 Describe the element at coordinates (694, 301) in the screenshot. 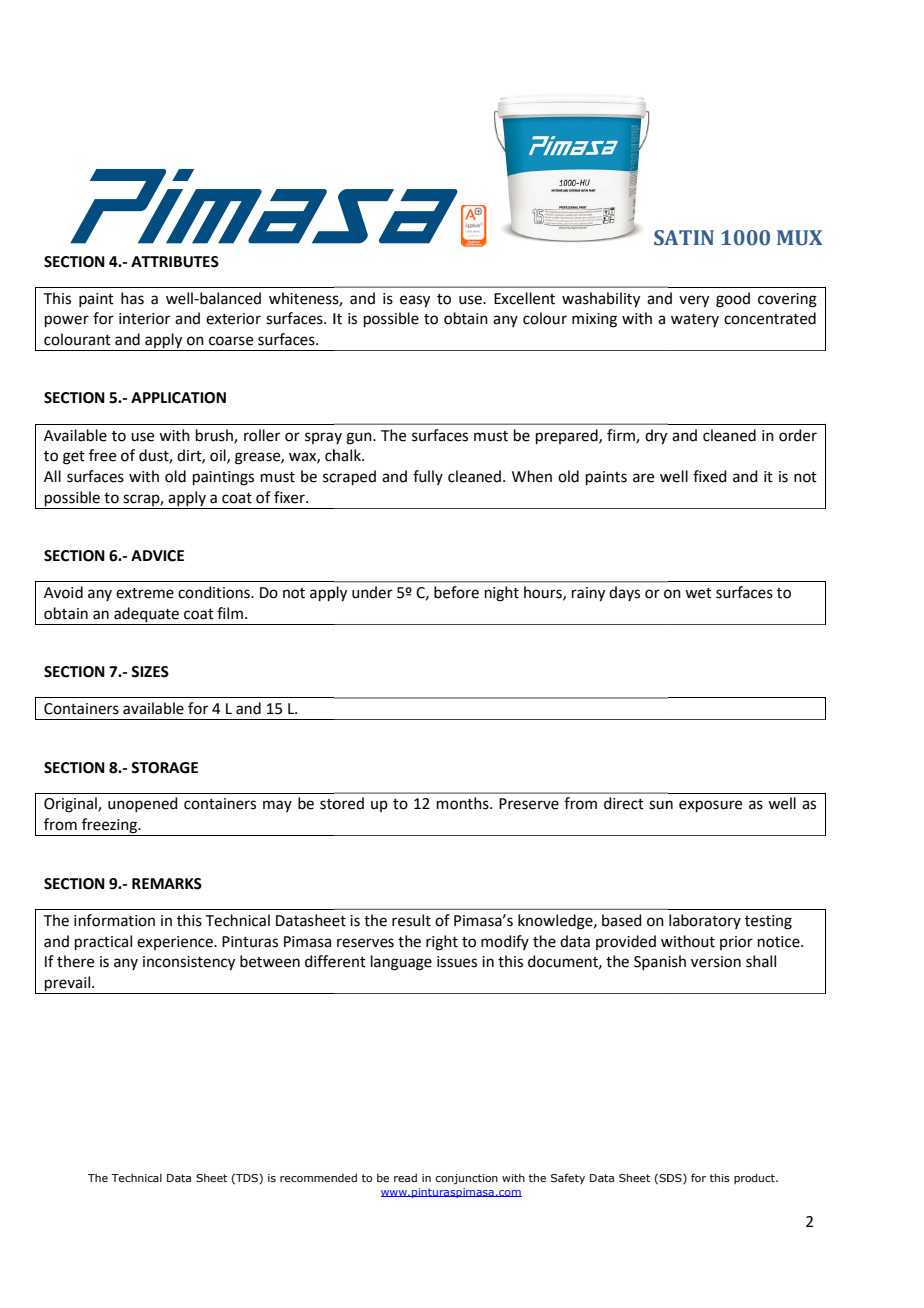

I see `very` at that location.
